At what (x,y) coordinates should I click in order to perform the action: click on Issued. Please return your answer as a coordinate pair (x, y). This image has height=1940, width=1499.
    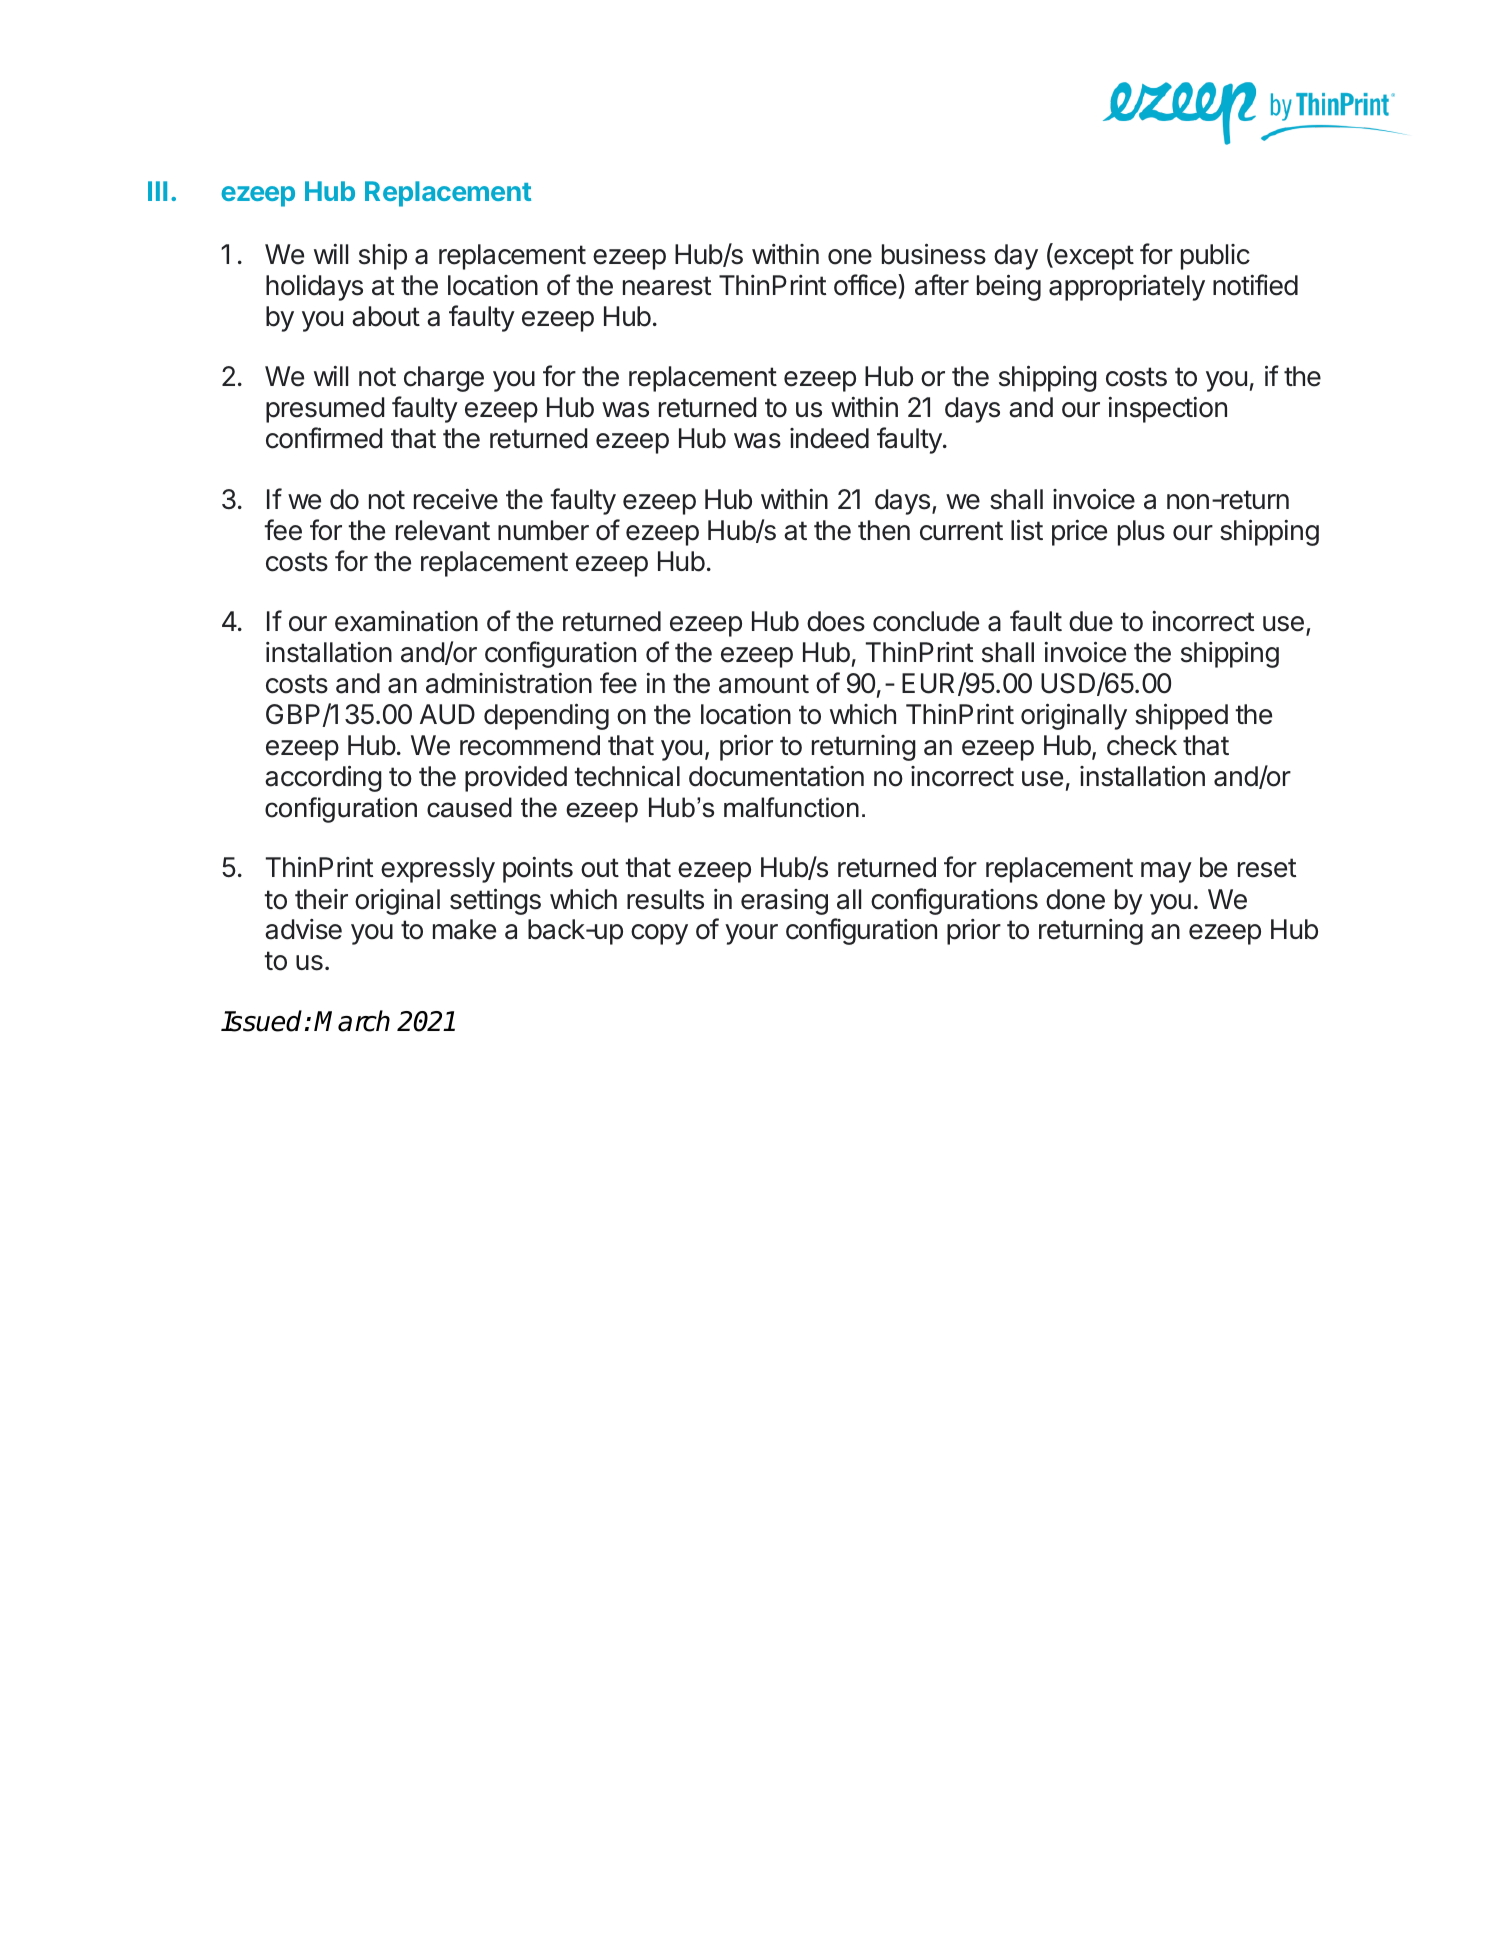
    Looking at the image, I should click on (261, 1021).
